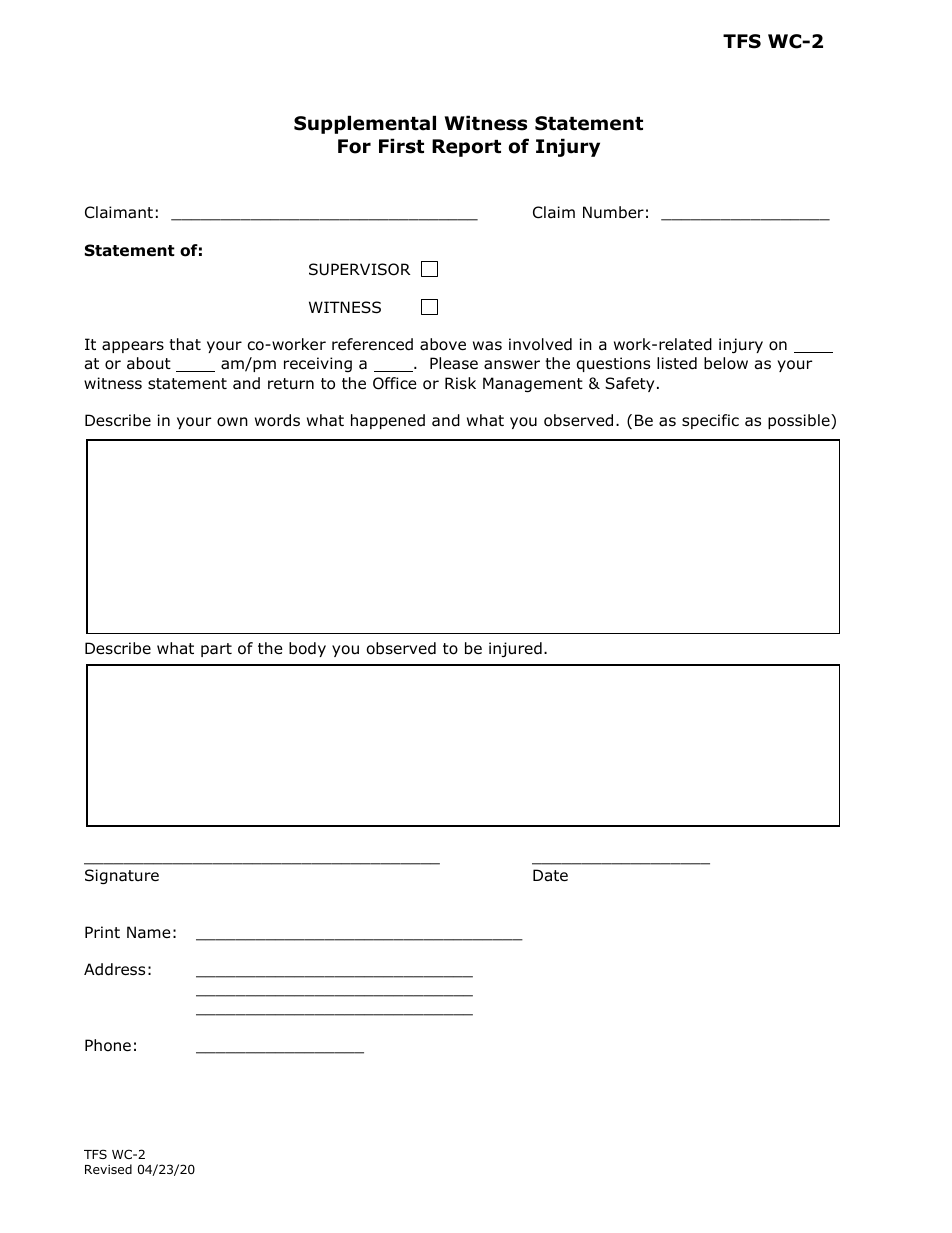  Describe the element at coordinates (149, 932) in the document. I see `Name` at that location.
